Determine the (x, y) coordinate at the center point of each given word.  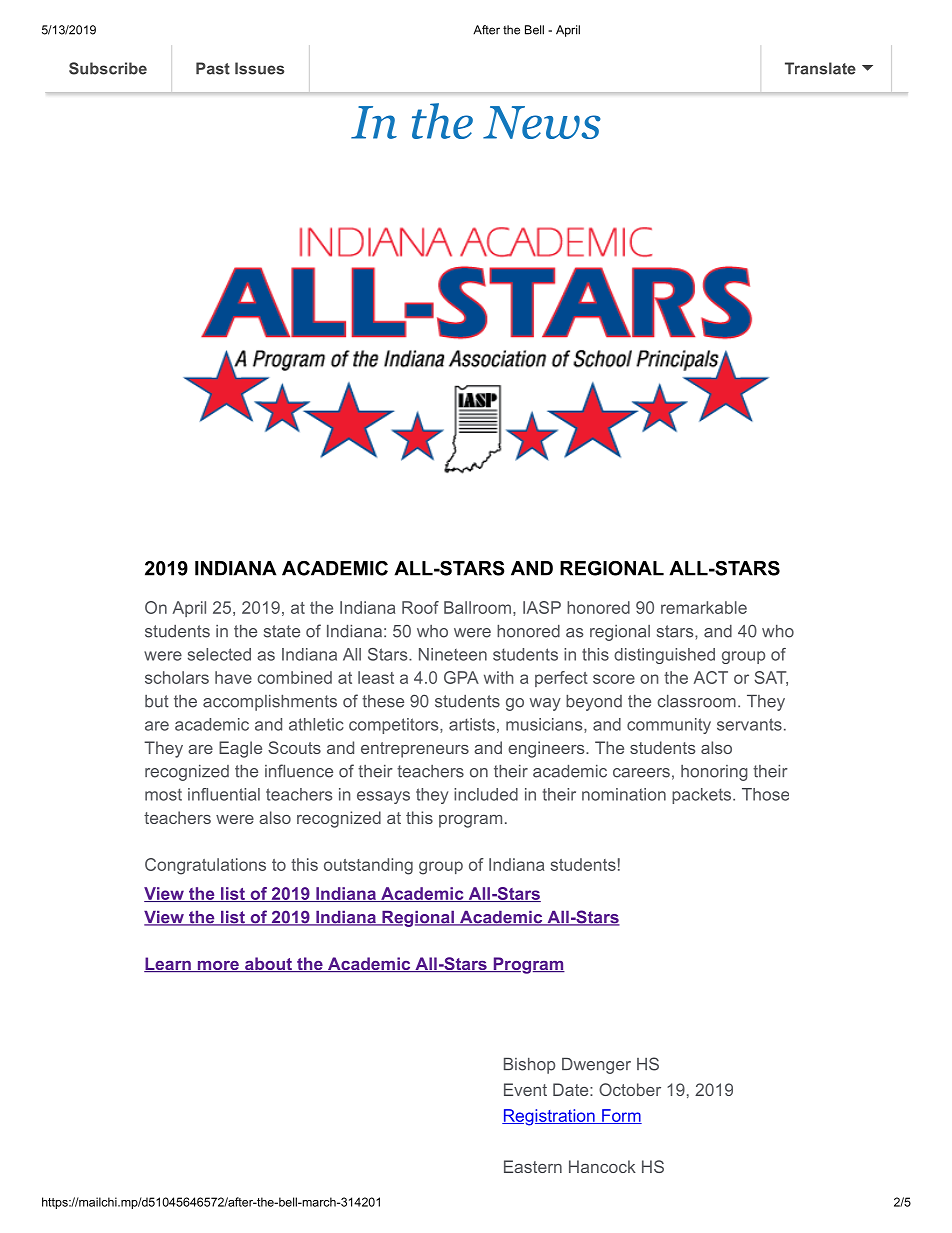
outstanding (368, 866)
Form (621, 1116)
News (542, 122)
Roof (420, 607)
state (282, 631)
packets (701, 796)
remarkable (704, 607)
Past (213, 68)
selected (219, 654)
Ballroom (477, 607)
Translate (820, 68)
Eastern (533, 1166)
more (218, 966)
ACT (710, 677)
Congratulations (205, 866)
